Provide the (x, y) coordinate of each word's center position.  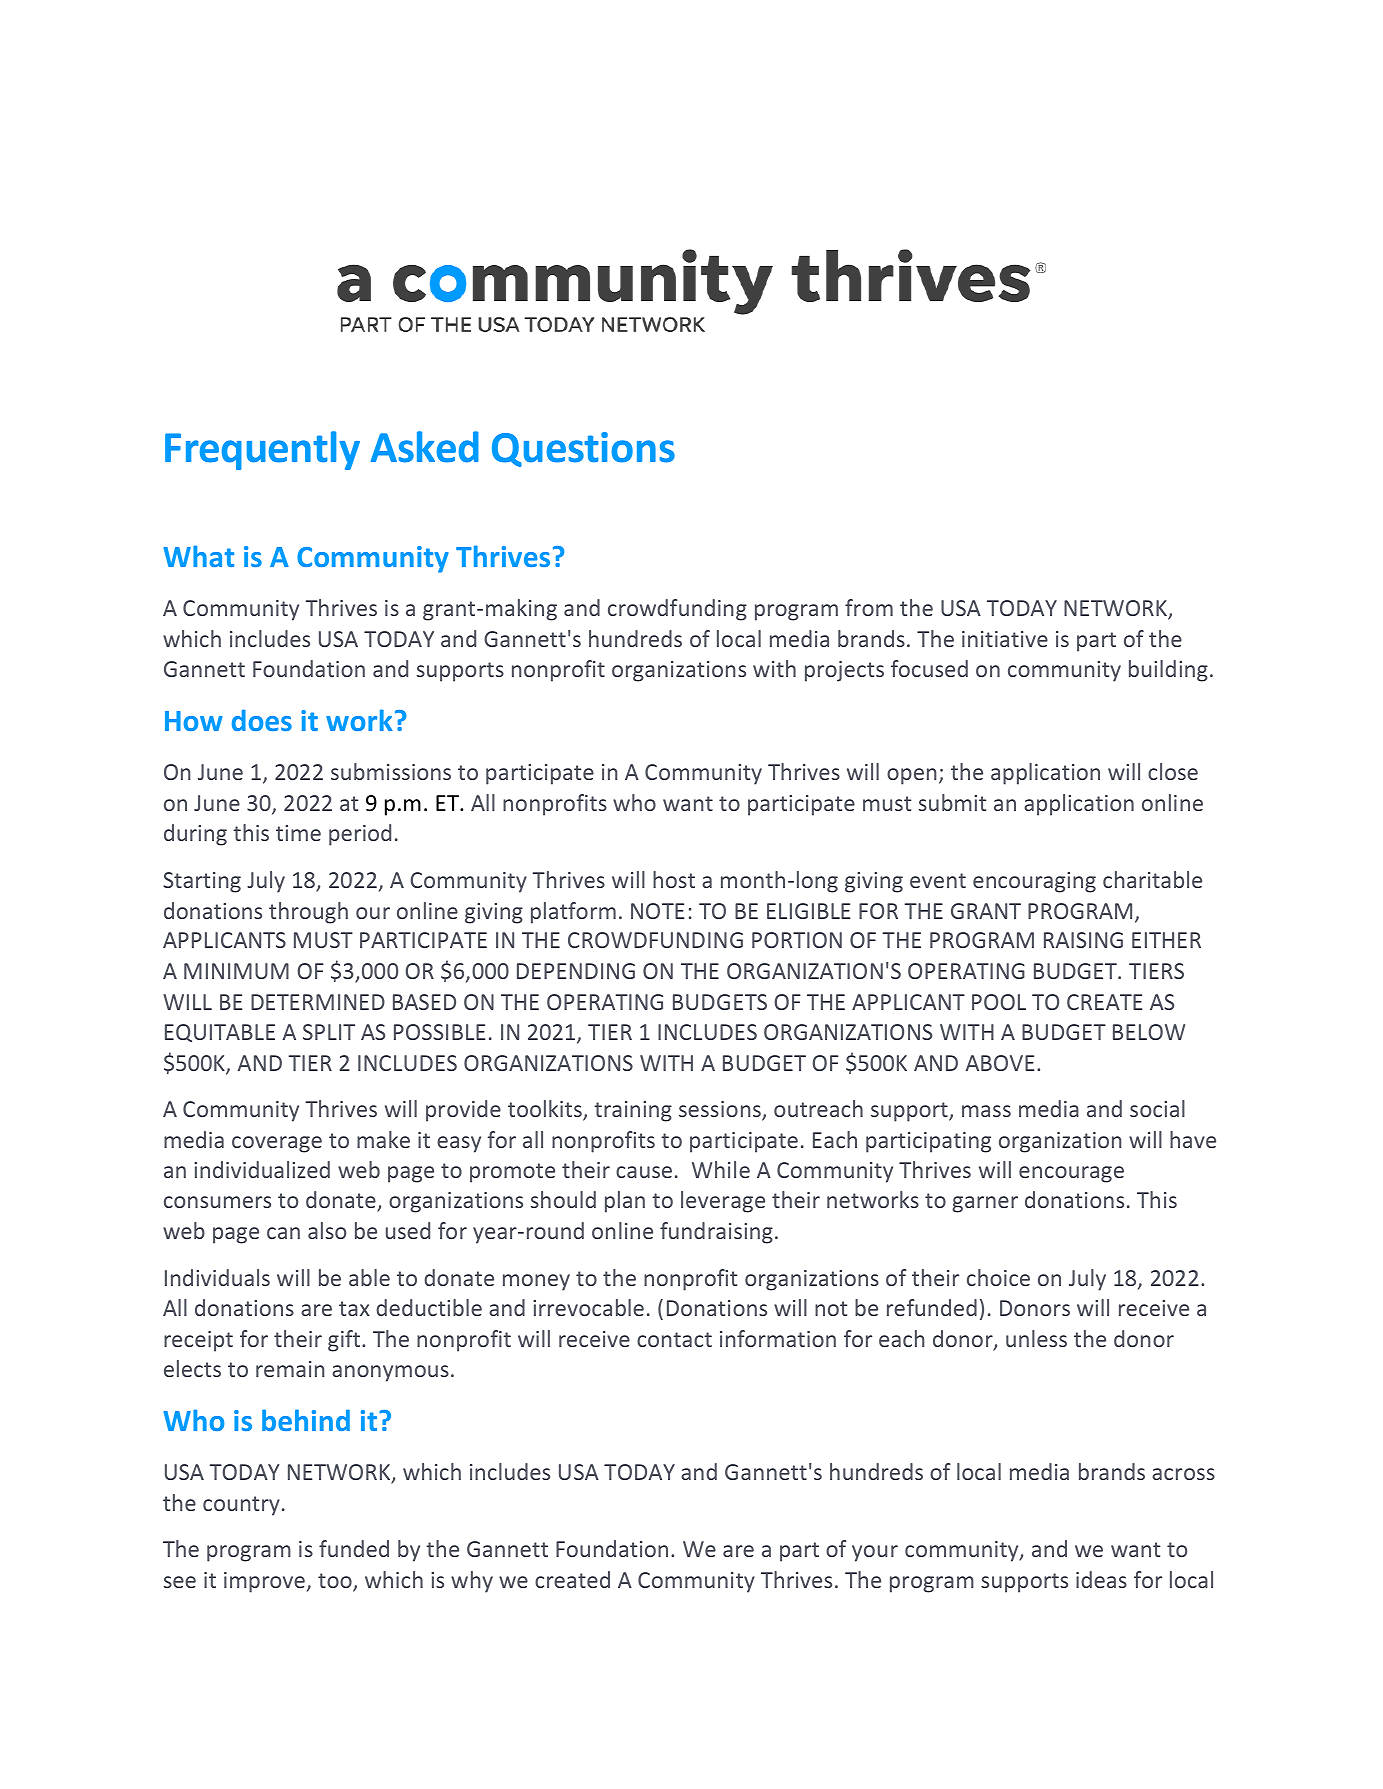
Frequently (262, 450)
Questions (583, 449)
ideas (1101, 1579)
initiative (1005, 639)
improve (264, 1582)
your (875, 1553)
